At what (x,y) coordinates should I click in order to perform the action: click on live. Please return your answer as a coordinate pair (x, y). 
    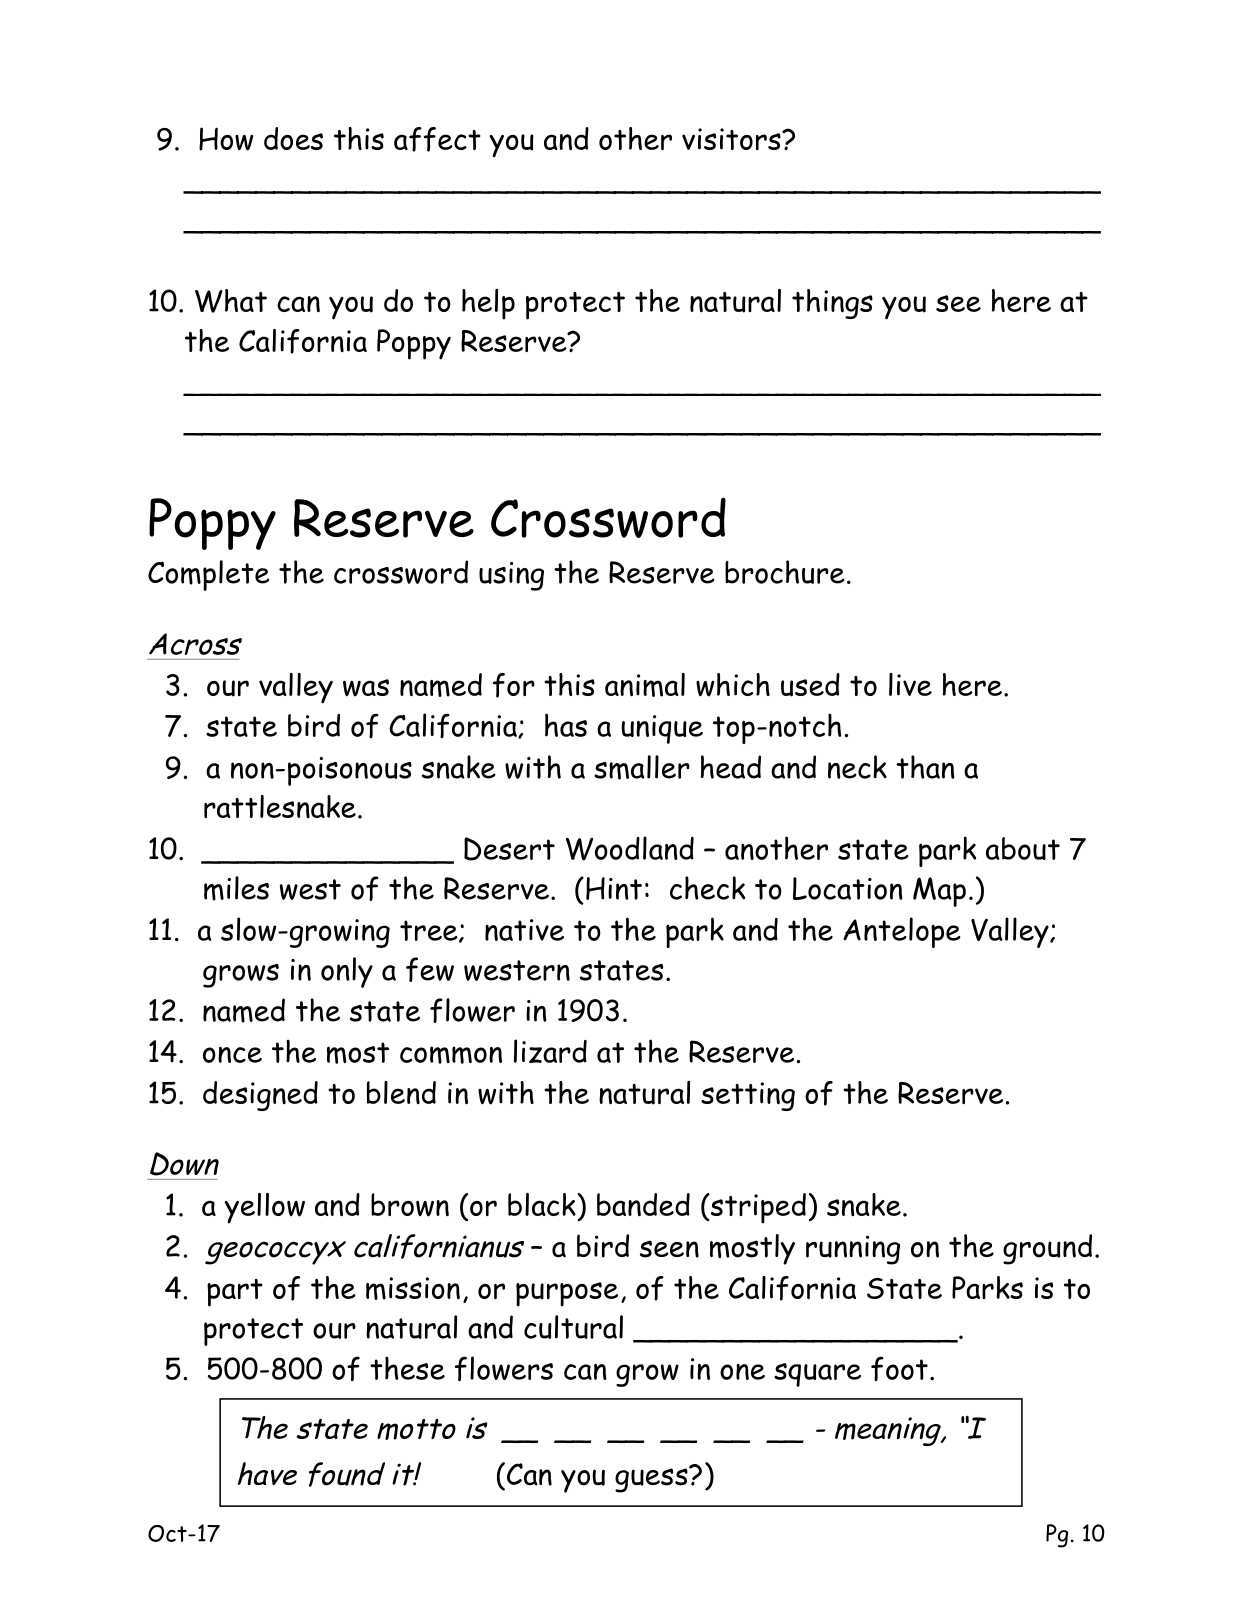
    Looking at the image, I should click on (910, 684).
